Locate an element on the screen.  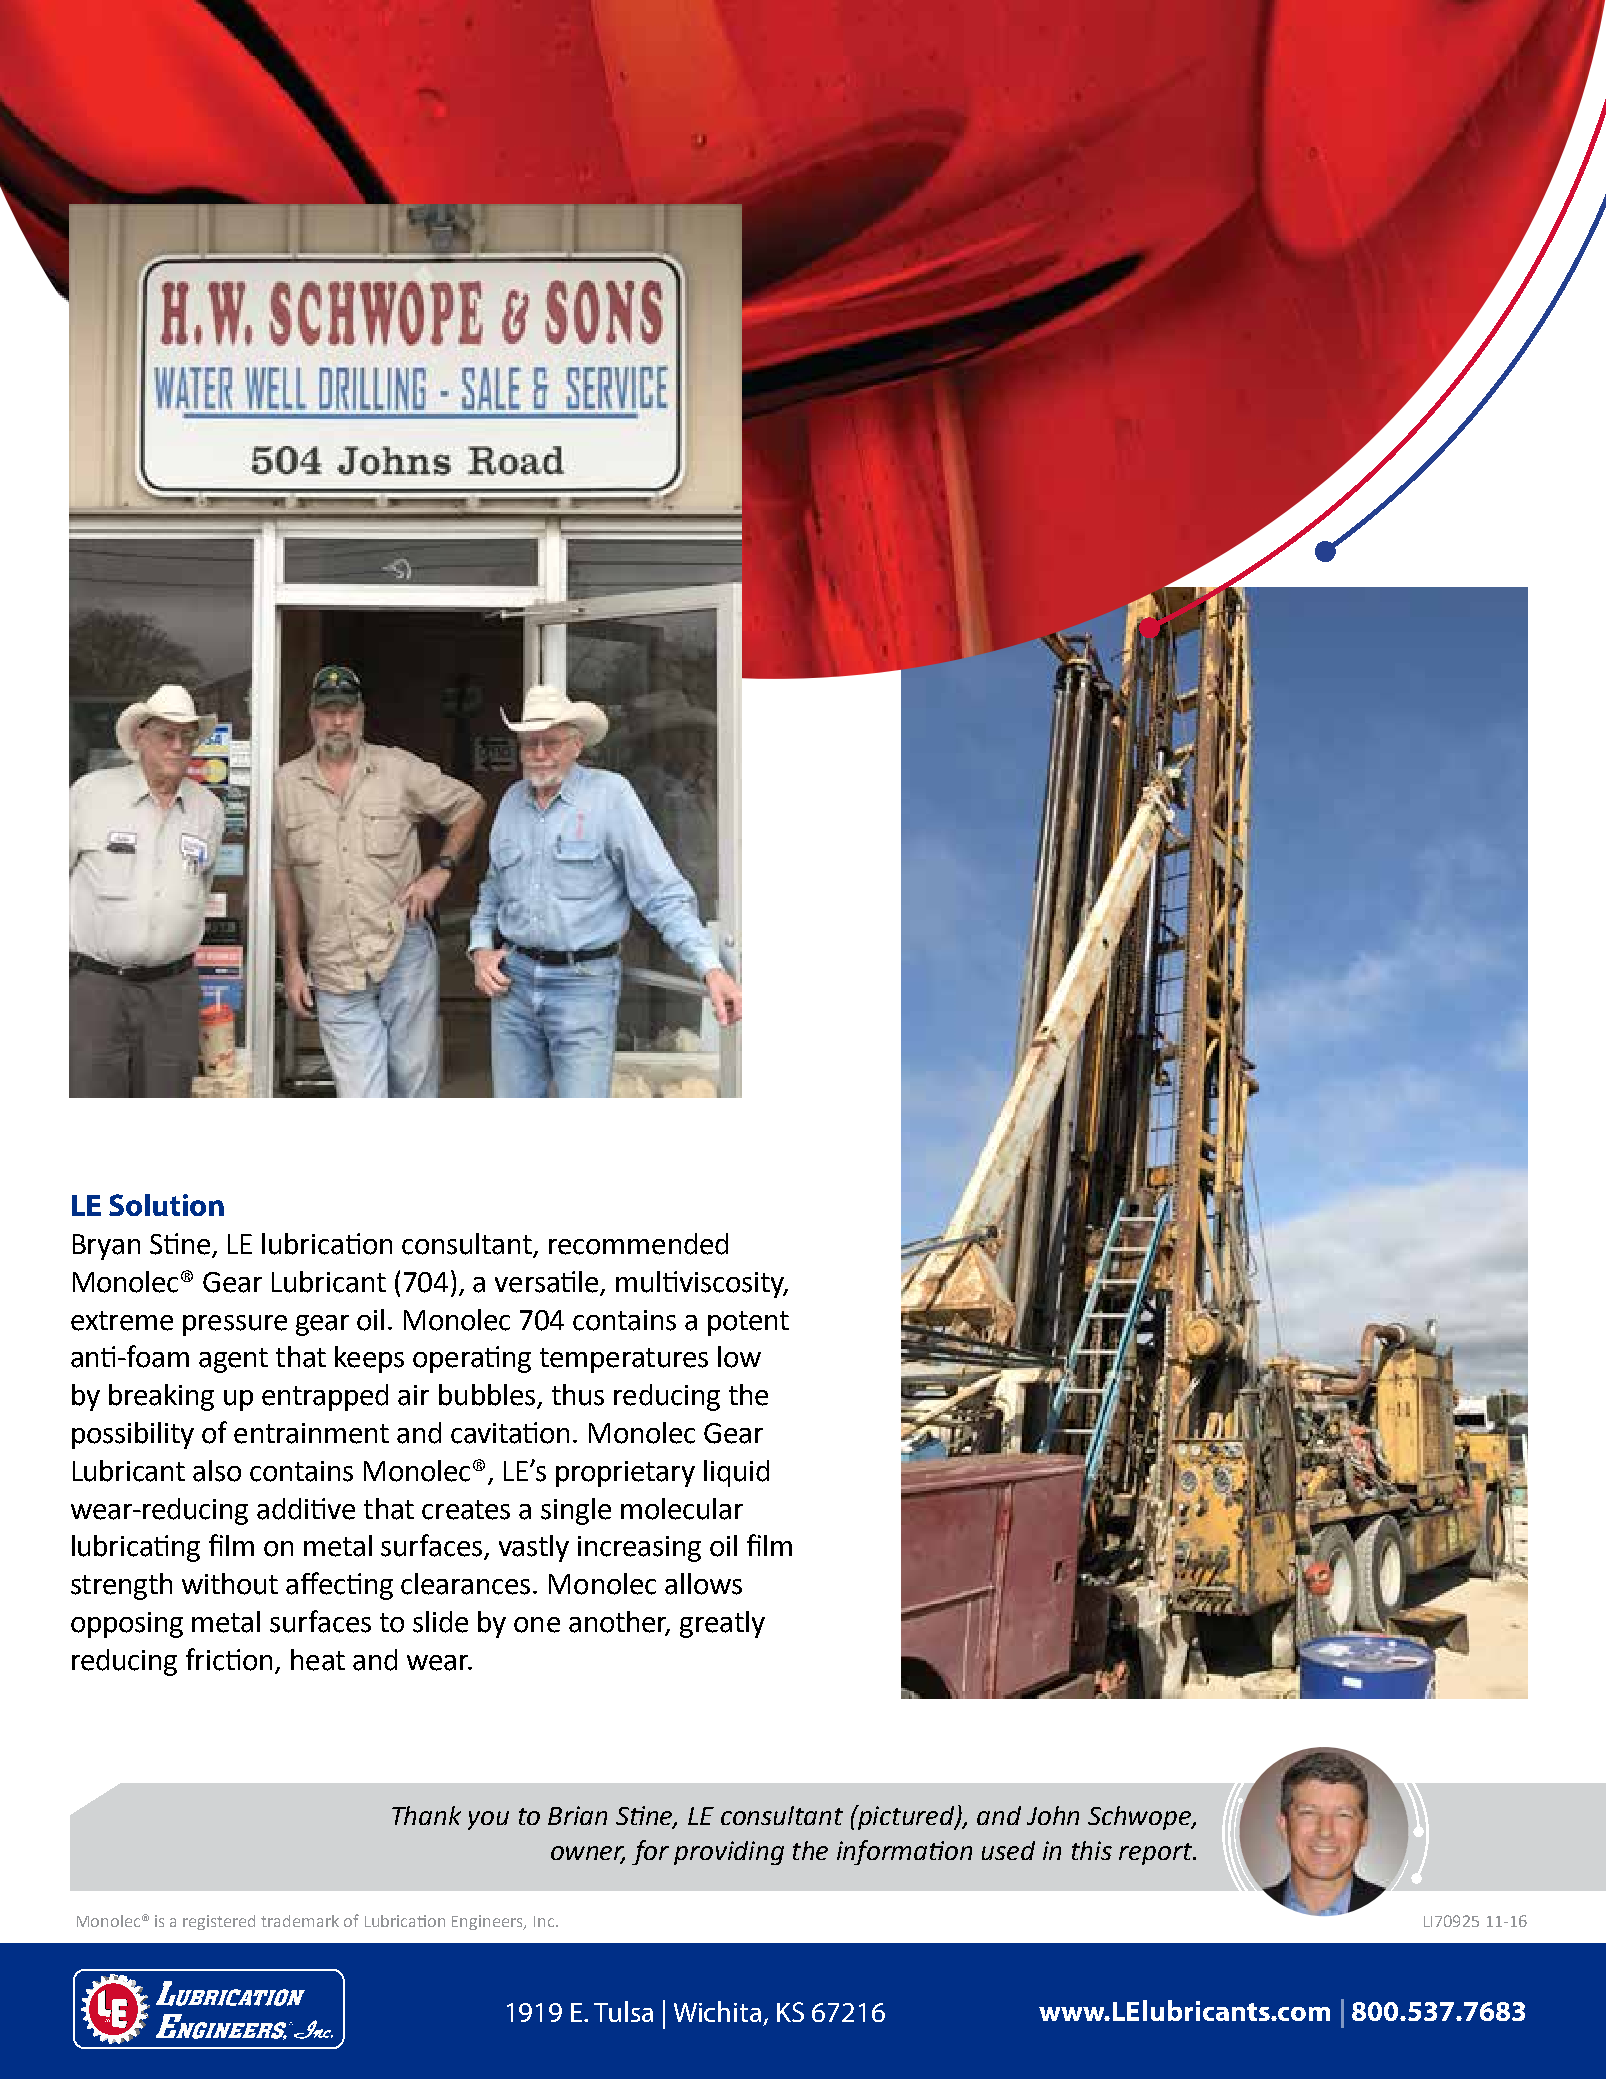
registered is located at coordinates (219, 1922).
